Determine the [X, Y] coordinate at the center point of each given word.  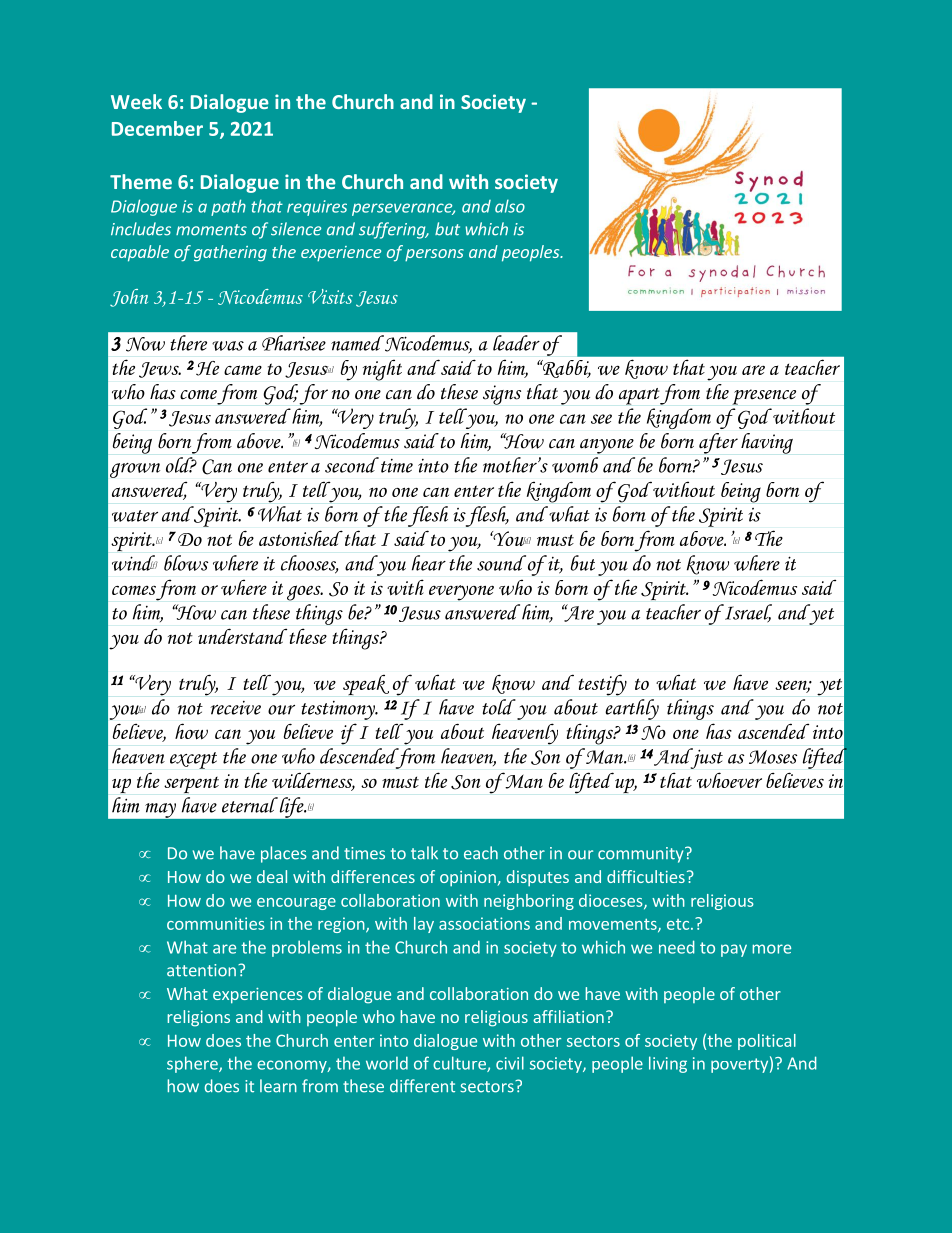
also [510, 206]
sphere [193, 1064]
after [718, 443]
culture [460, 1064]
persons [434, 255]
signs [502, 395]
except [193, 760]
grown [135, 470]
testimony [339, 710]
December [157, 128]
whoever [729, 780]
